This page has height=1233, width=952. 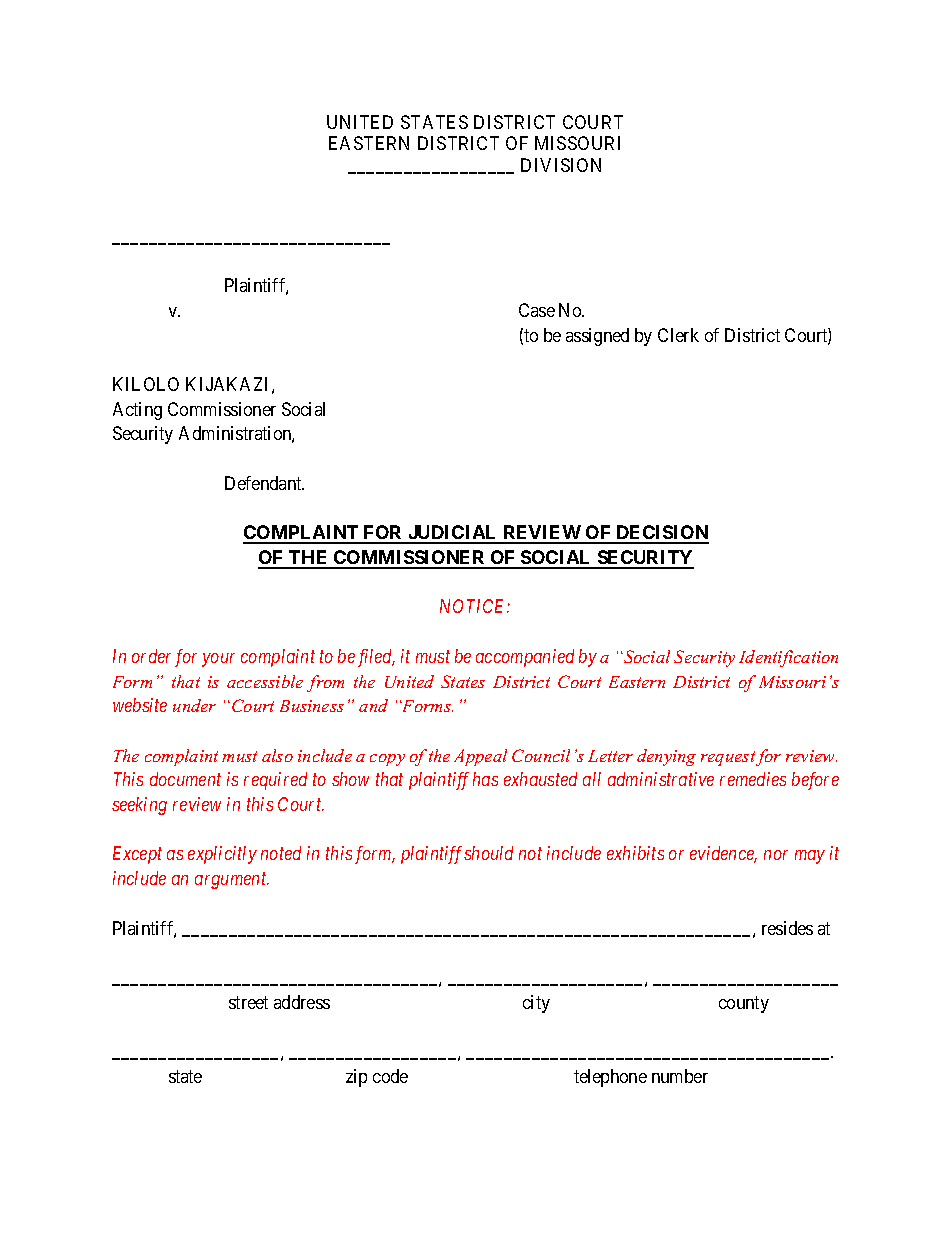 I want to click on DIVISION, so click(x=561, y=165).
